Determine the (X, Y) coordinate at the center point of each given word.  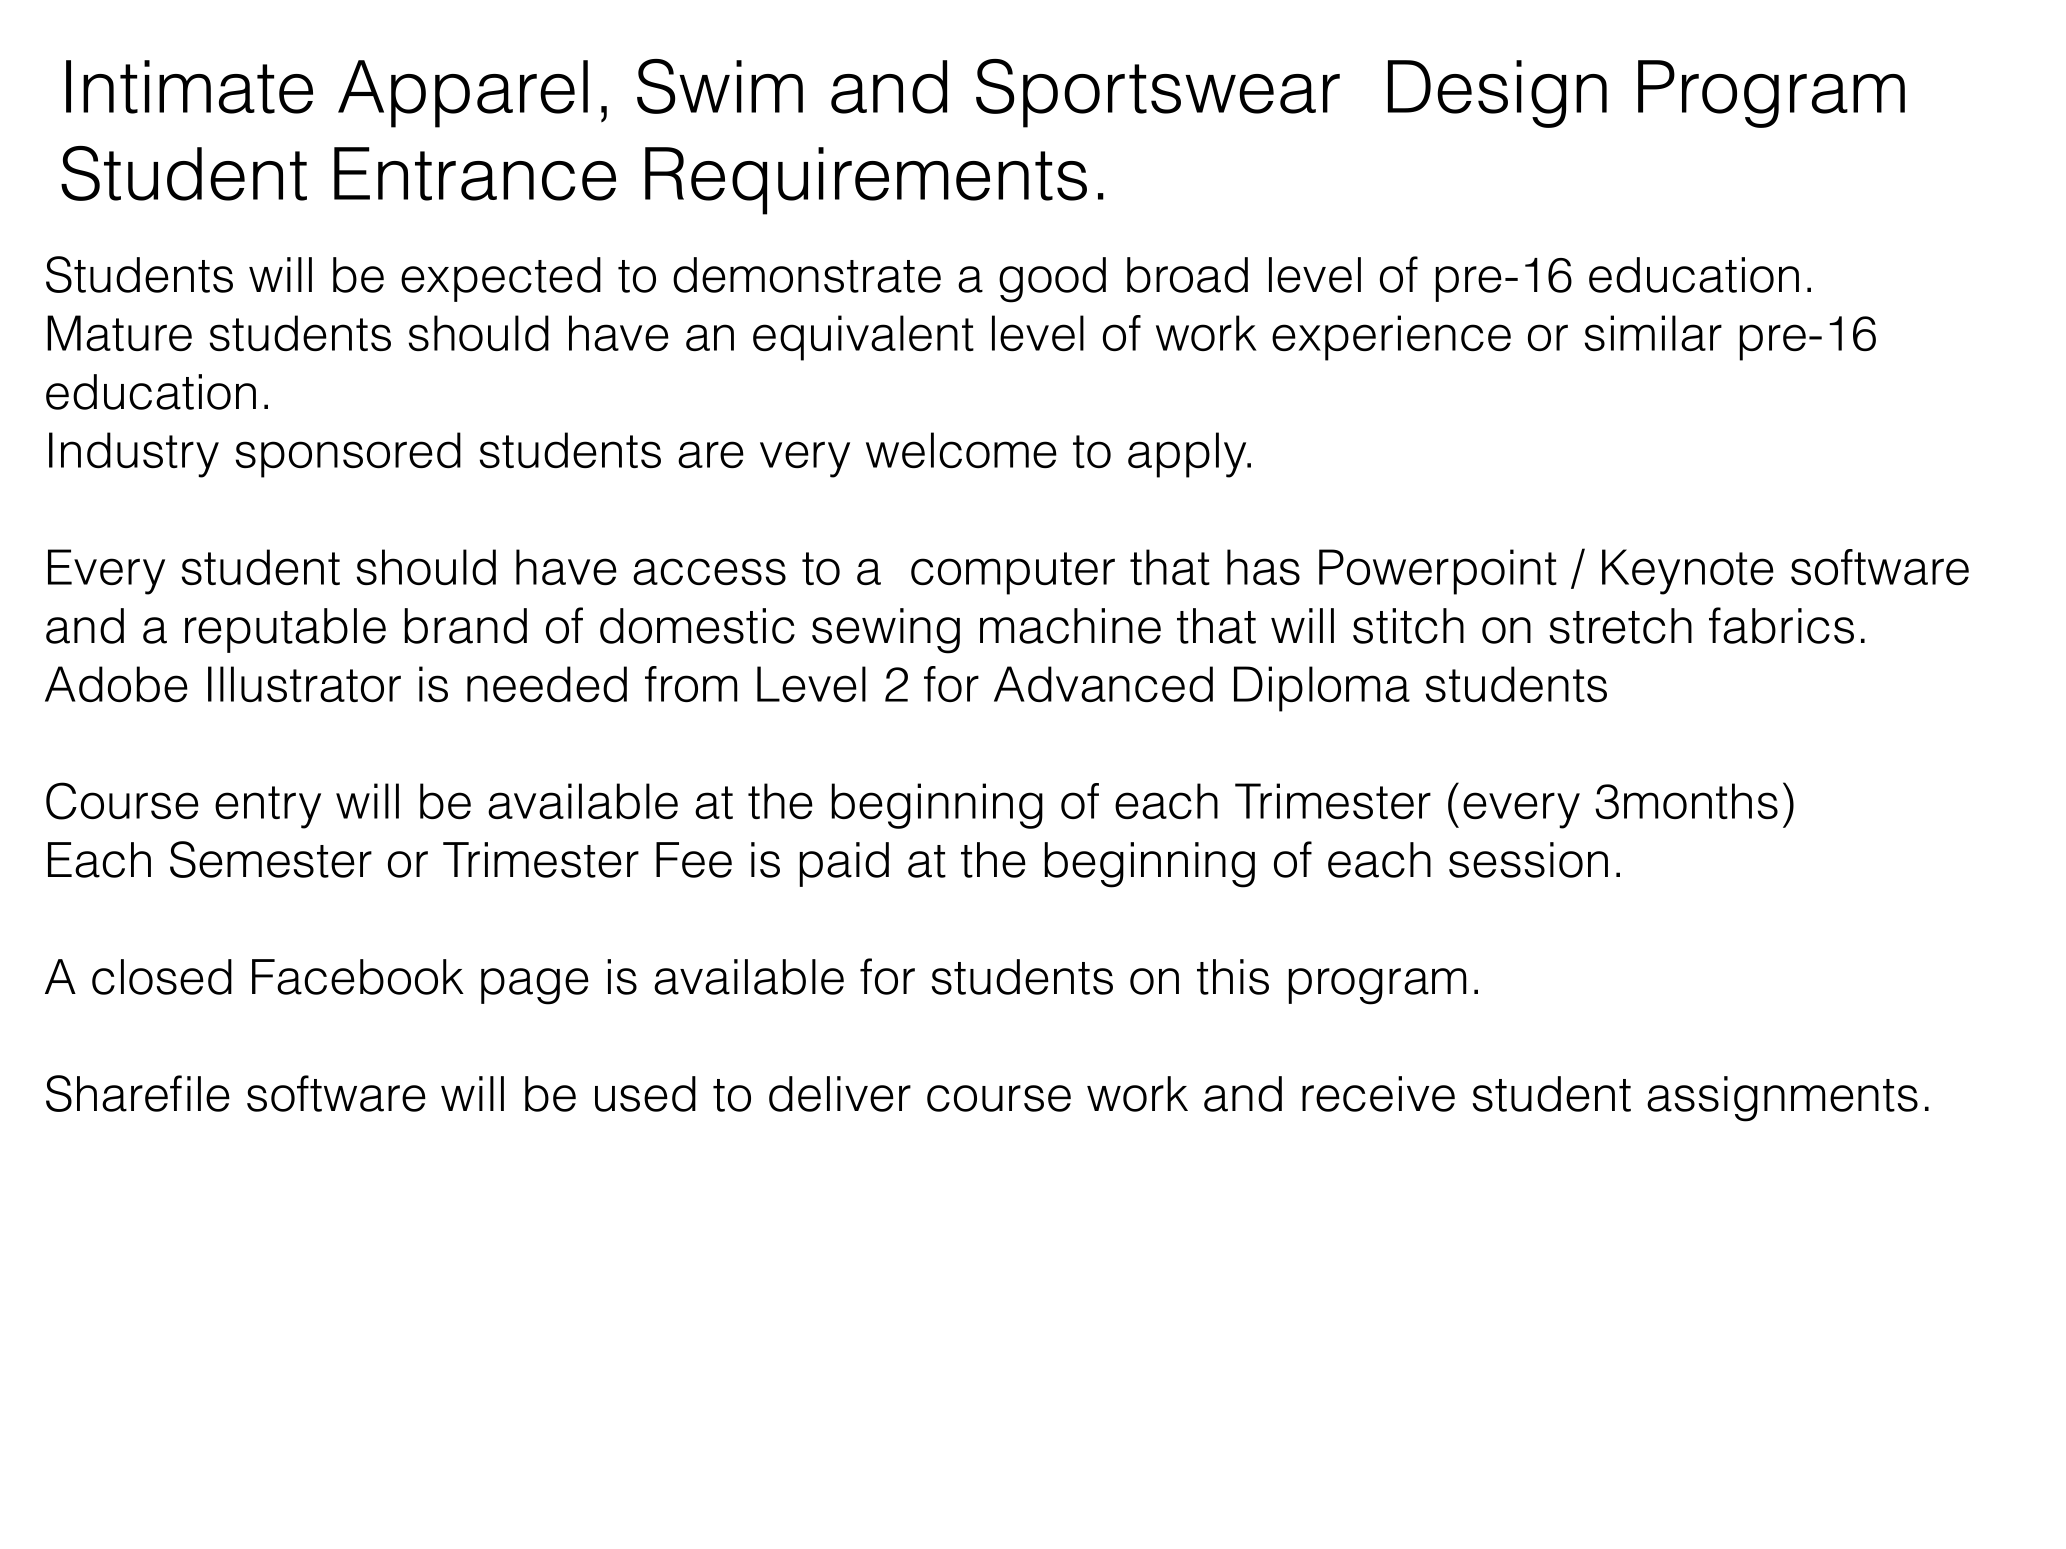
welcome (961, 450)
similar (1653, 333)
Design (1497, 94)
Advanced (1103, 684)
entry (268, 807)
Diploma (1322, 689)
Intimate (189, 87)
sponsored (348, 455)
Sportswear (1158, 93)
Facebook (358, 977)
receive (1378, 1094)
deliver (840, 1094)
